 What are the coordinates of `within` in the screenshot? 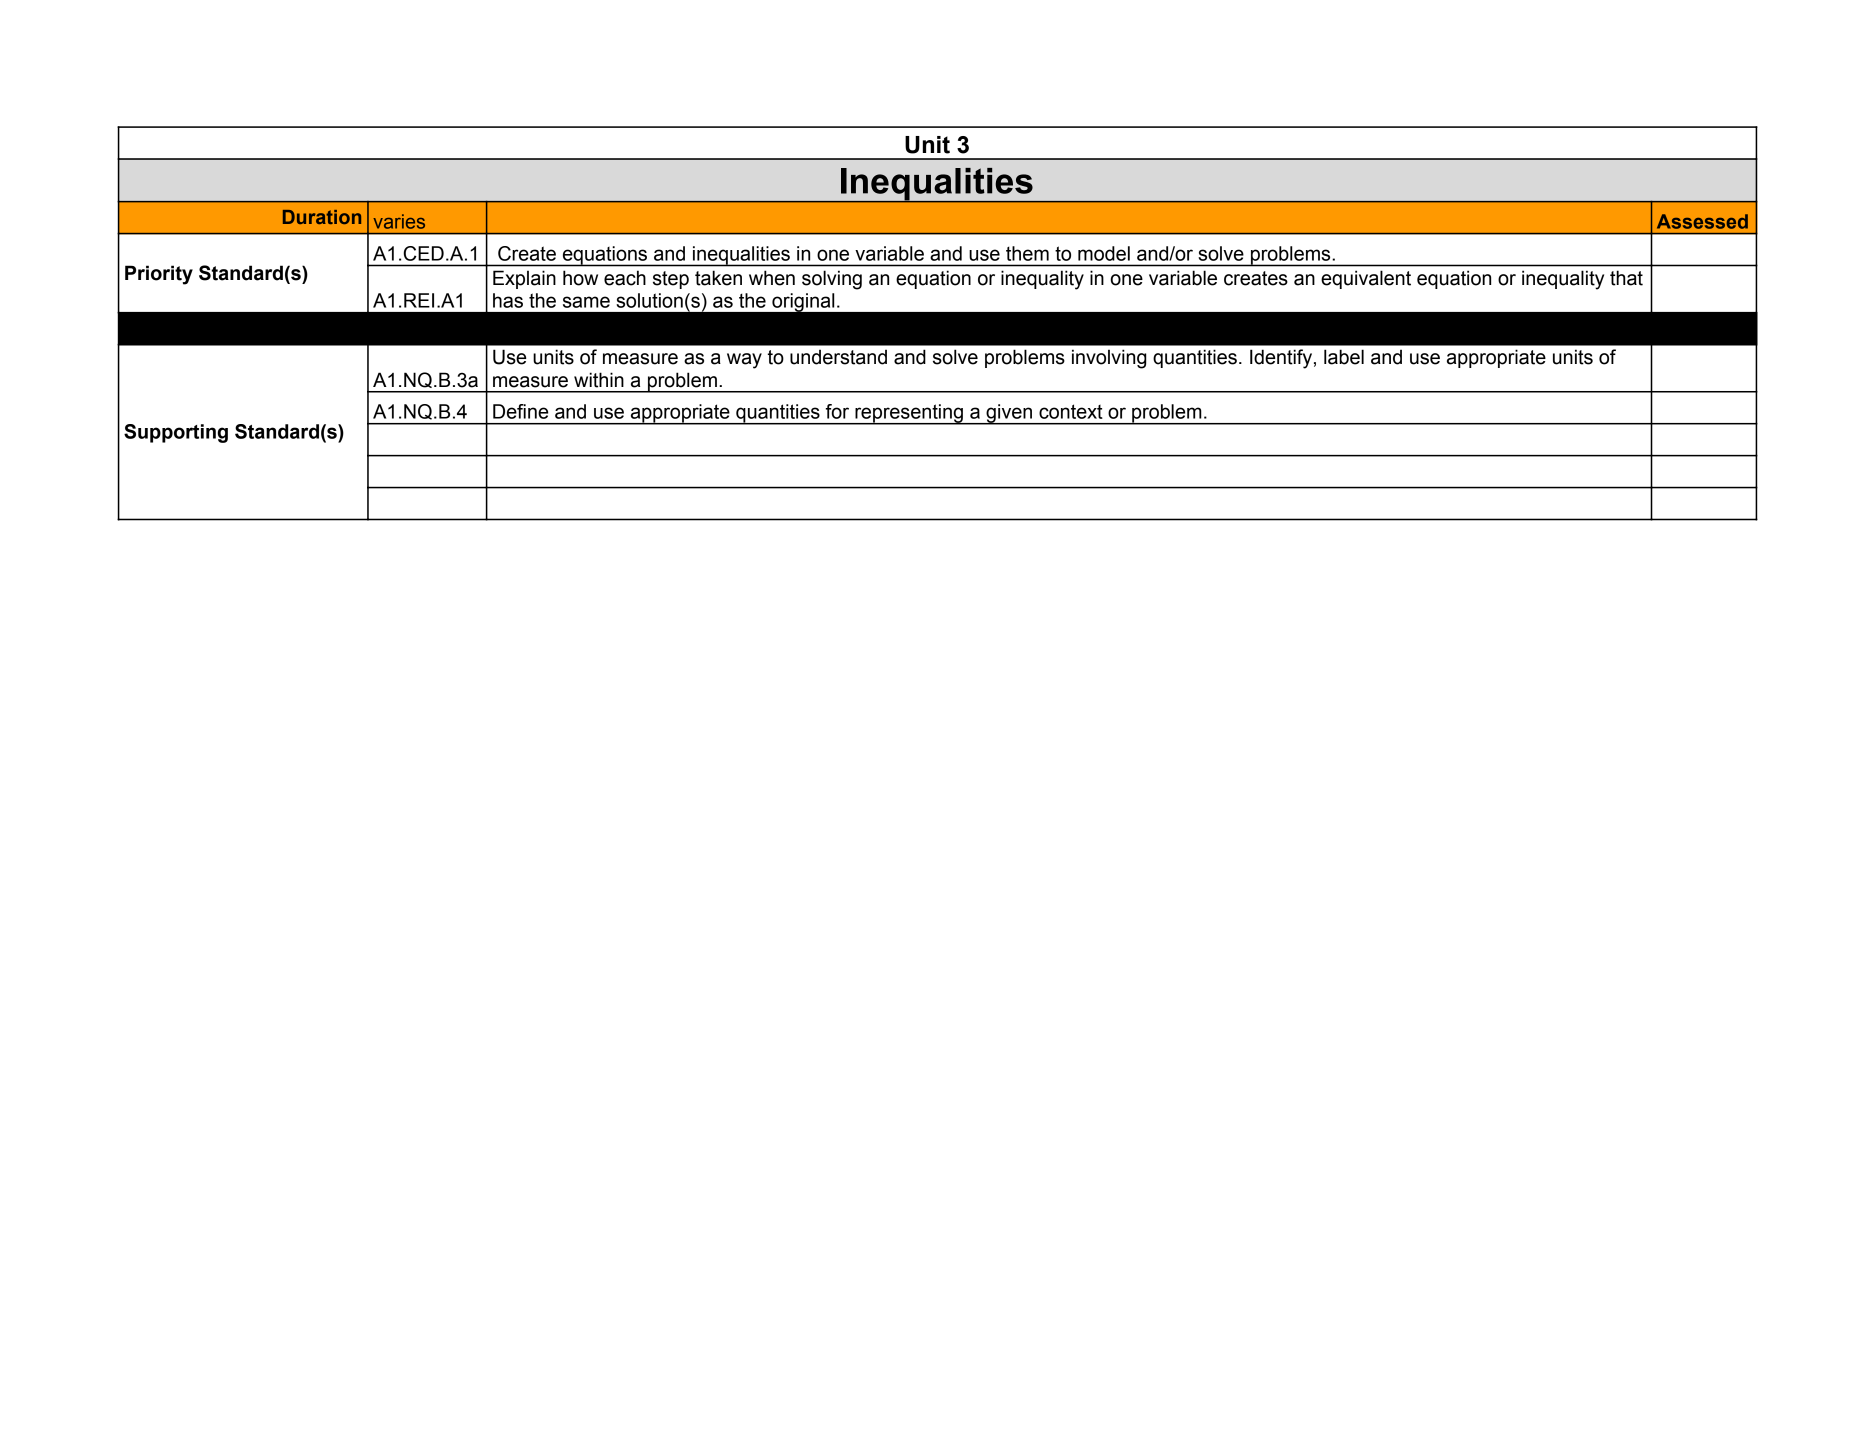 It's located at (599, 380).
